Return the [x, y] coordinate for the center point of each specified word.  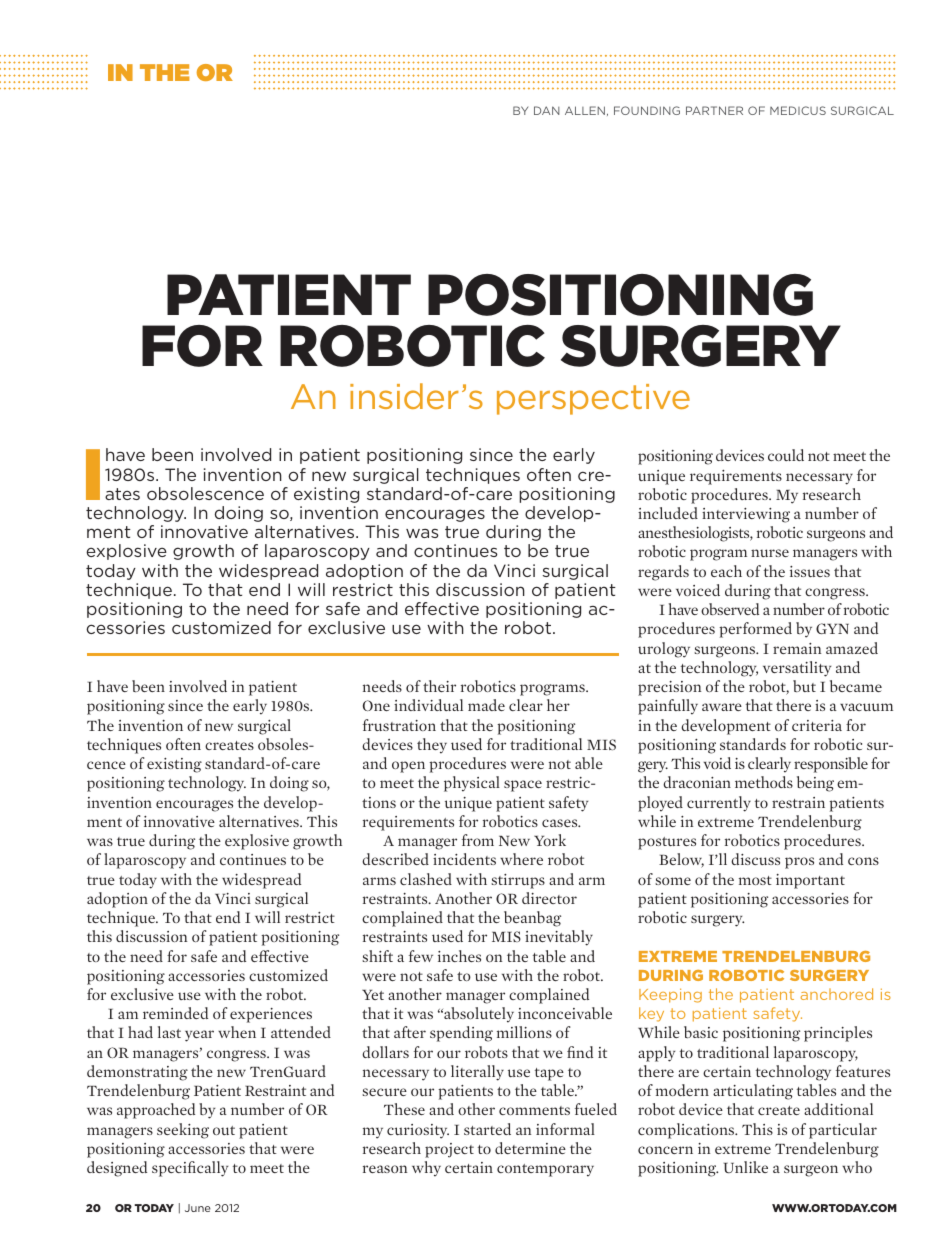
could [786, 455]
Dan [547, 110]
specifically [190, 1169]
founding [647, 110]
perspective [593, 399]
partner [714, 110]
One [376, 705]
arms [379, 881]
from [478, 840]
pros [799, 863]
